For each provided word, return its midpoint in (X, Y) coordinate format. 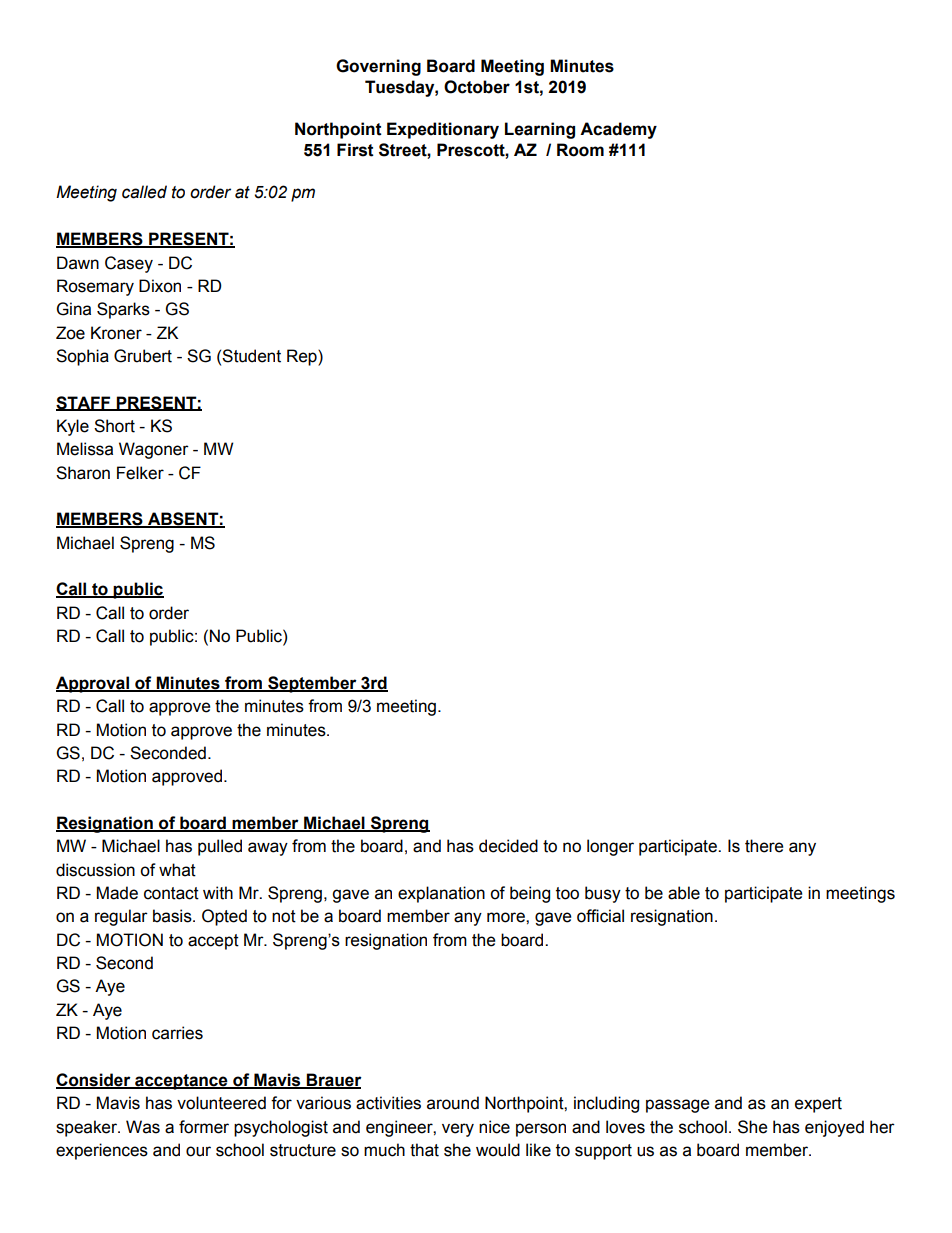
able (684, 893)
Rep (303, 357)
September (312, 684)
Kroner (116, 333)
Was (143, 1127)
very (458, 1130)
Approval (93, 684)
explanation (441, 894)
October (477, 87)
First (355, 150)
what (177, 870)
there (764, 846)
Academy (618, 130)
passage (677, 1106)
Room (580, 150)
